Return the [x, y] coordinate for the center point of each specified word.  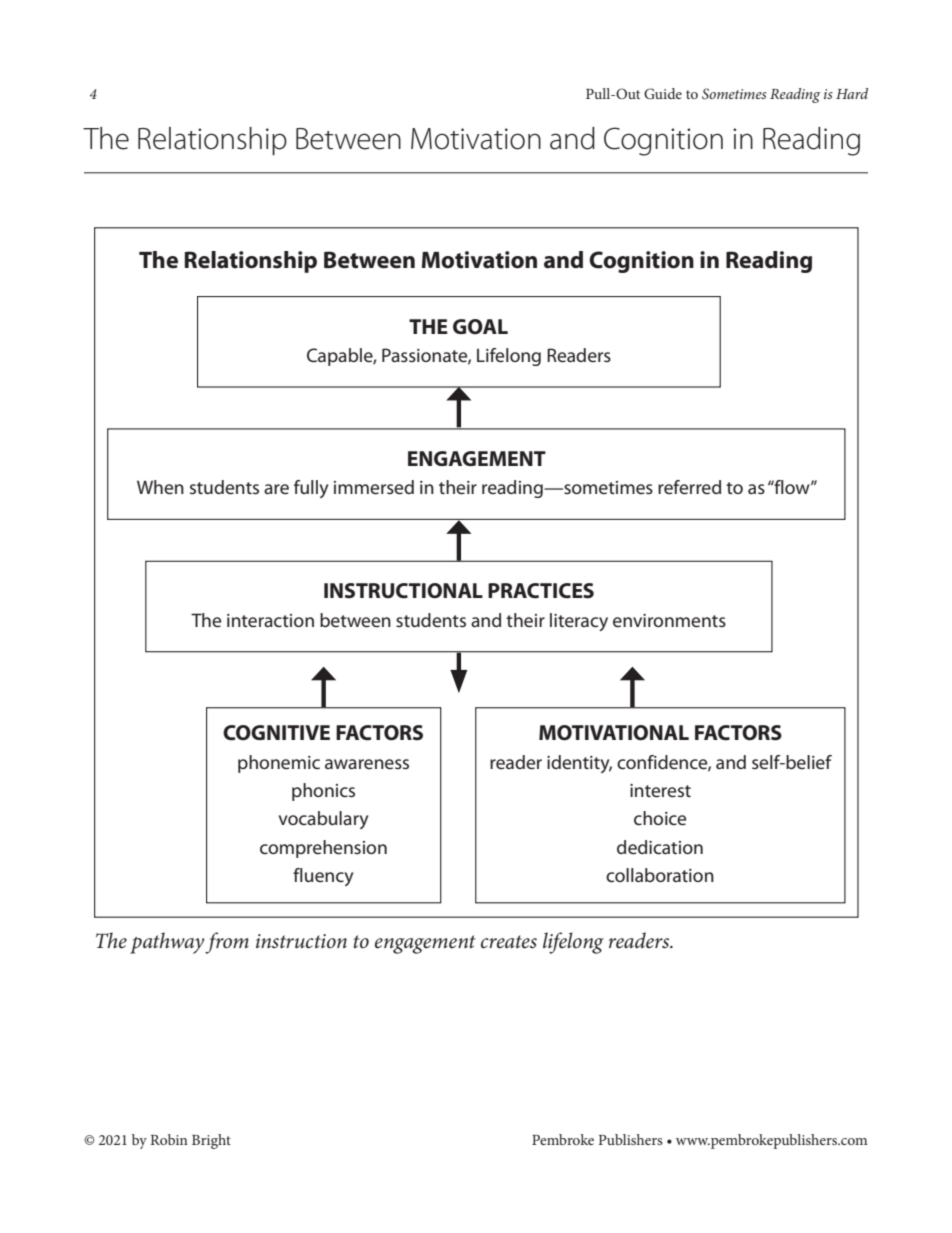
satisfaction [147, 135]
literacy [579, 622]
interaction [270, 621]
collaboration [660, 875]
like [736, 136]
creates [509, 942]
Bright [211, 1141]
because [629, 135]
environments [669, 621]
